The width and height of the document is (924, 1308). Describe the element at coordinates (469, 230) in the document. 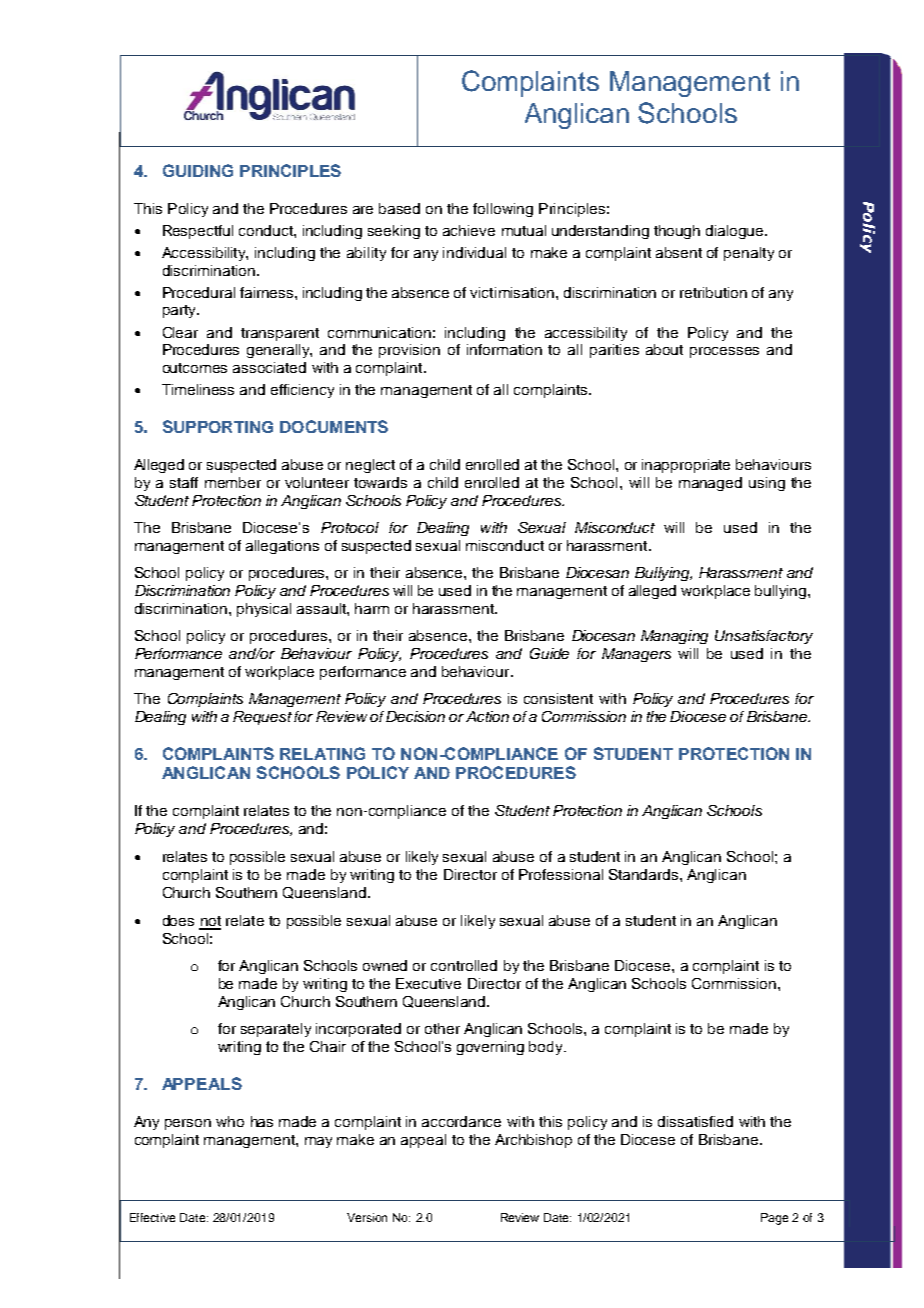

I see `achieve` at that location.
